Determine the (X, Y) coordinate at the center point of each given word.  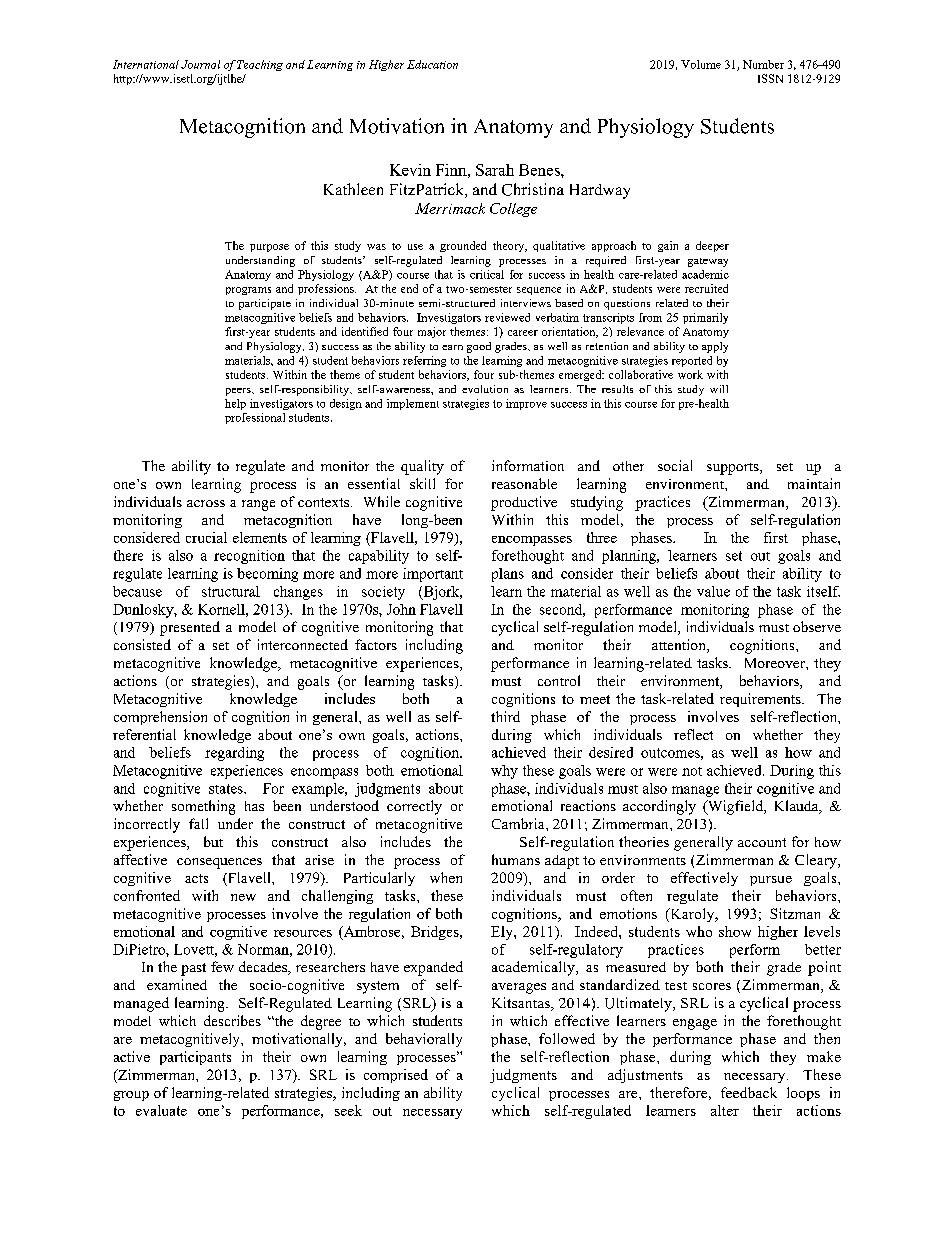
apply (715, 347)
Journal (200, 64)
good (479, 347)
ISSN (770, 78)
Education (432, 64)
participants (195, 1058)
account (762, 842)
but (213, 841)
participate (265, 304)
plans (508, 575)
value (713, 591)
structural (231, 591)
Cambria (519, 823)
